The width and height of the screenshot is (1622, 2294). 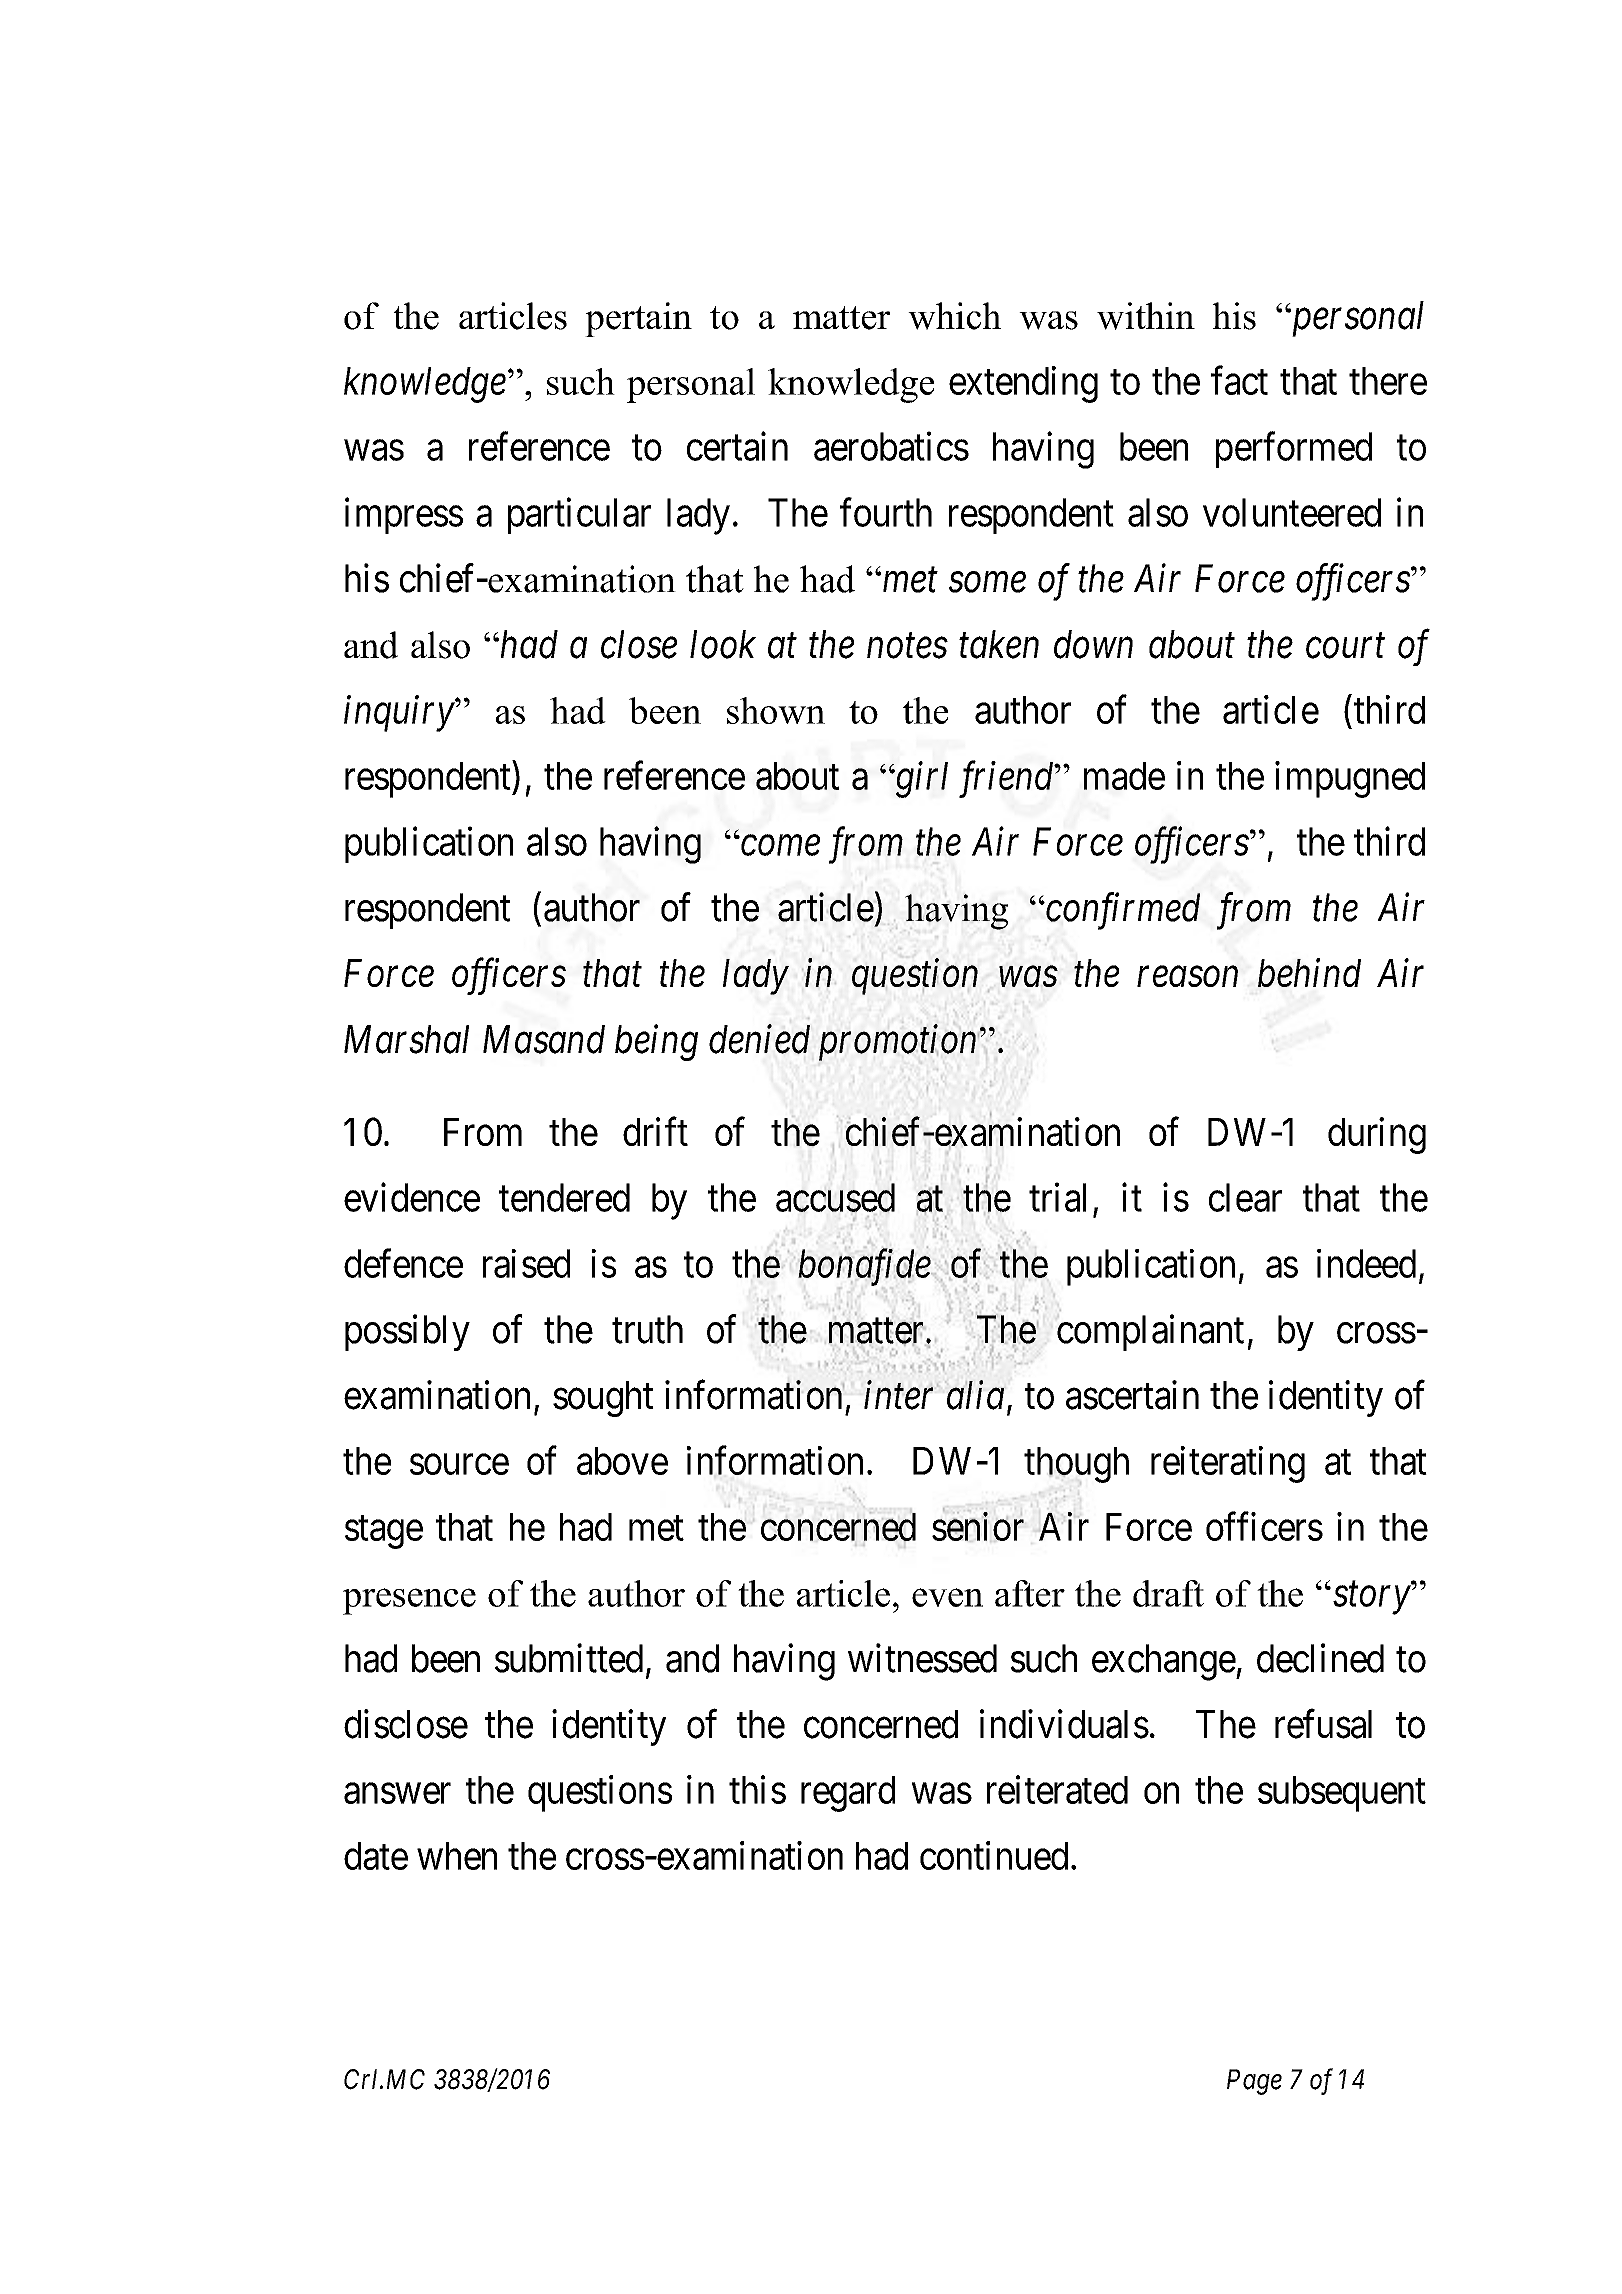 What do you see at coordinates (409, 1601) in the screenshot?
I see `presence` at bounding box center [409, 1601].
